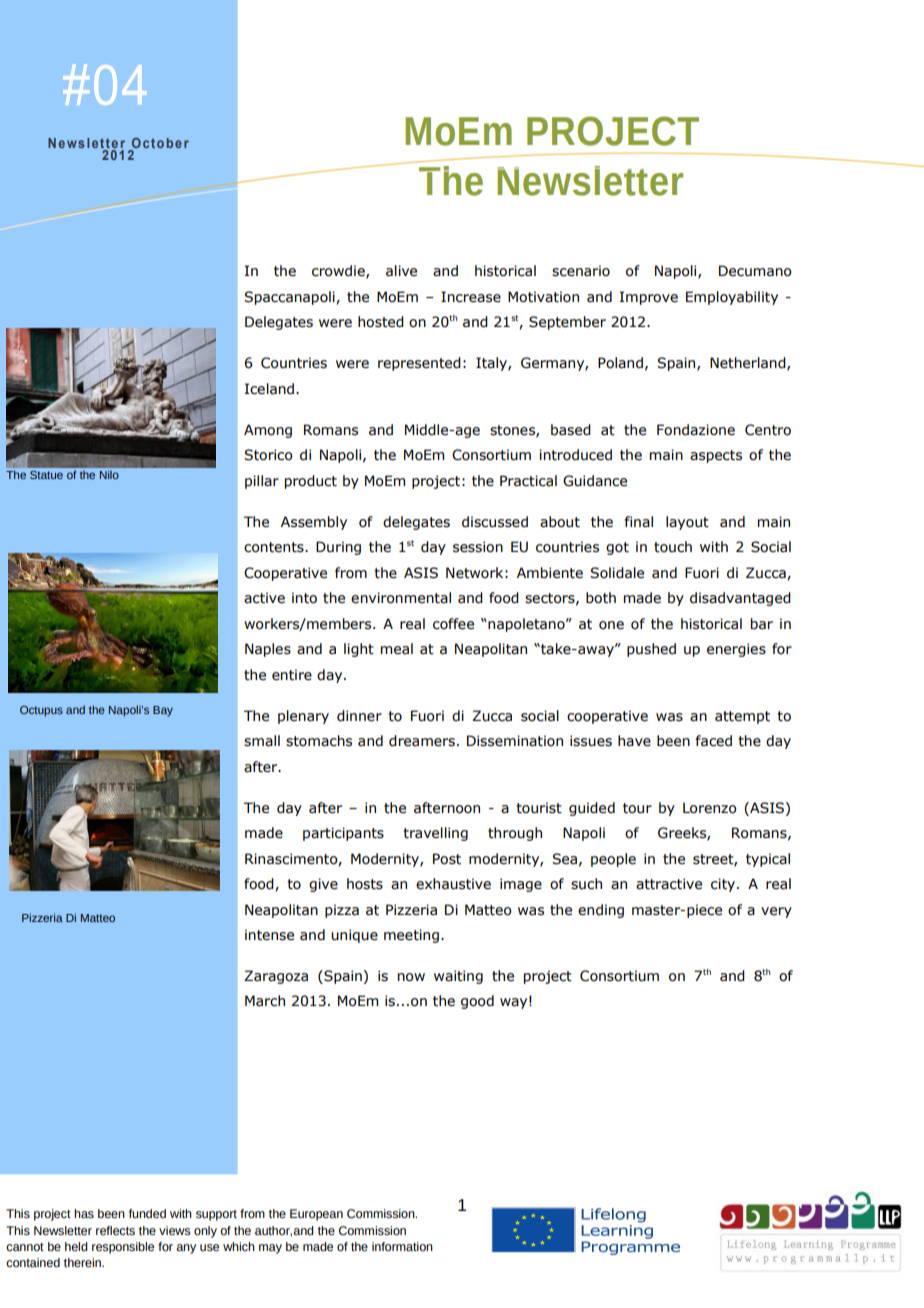 The image size is (924, 1308). I want to click on responsible, so click(123, 1248).
